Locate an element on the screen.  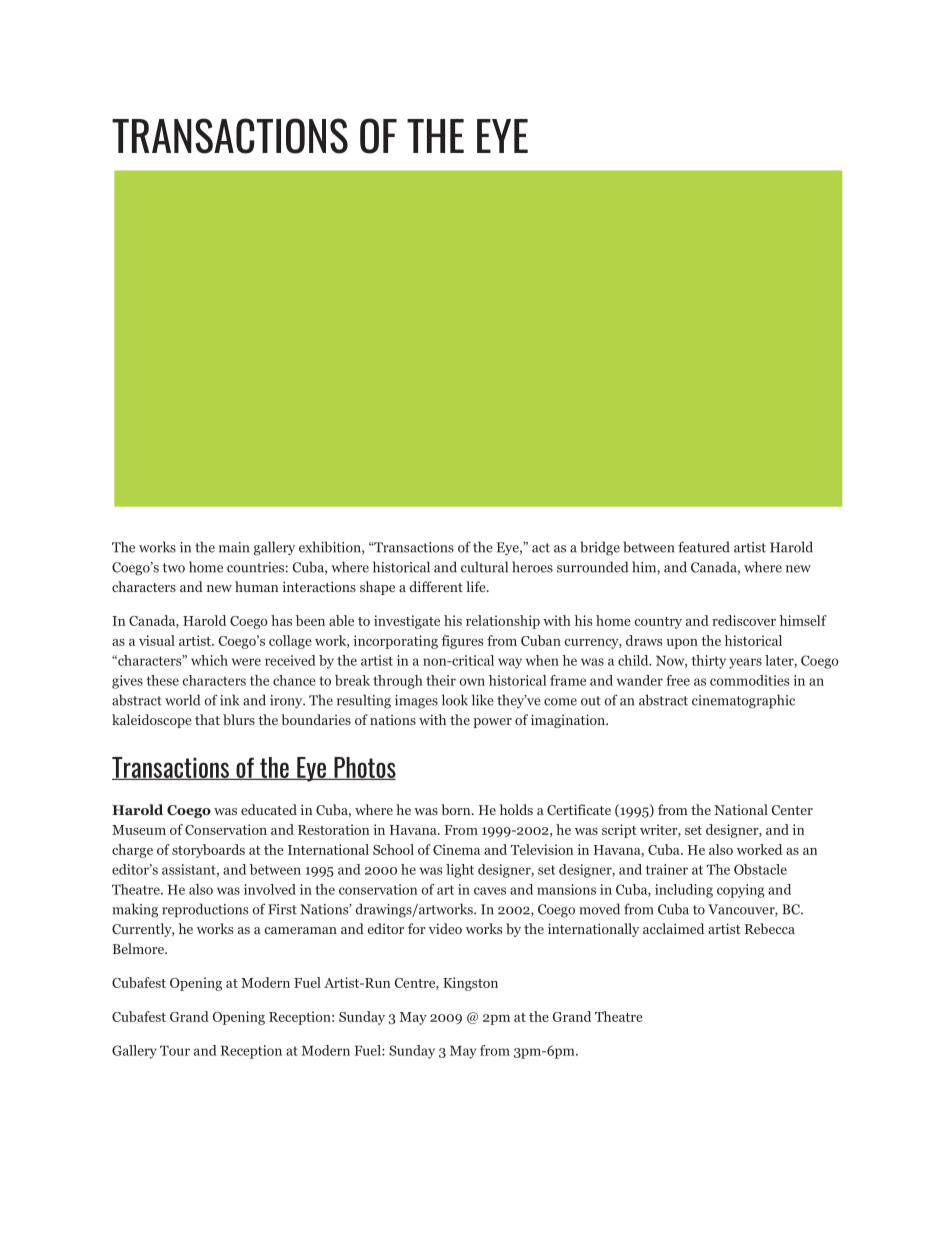
Tour is located at coordinates (175, 1050).
